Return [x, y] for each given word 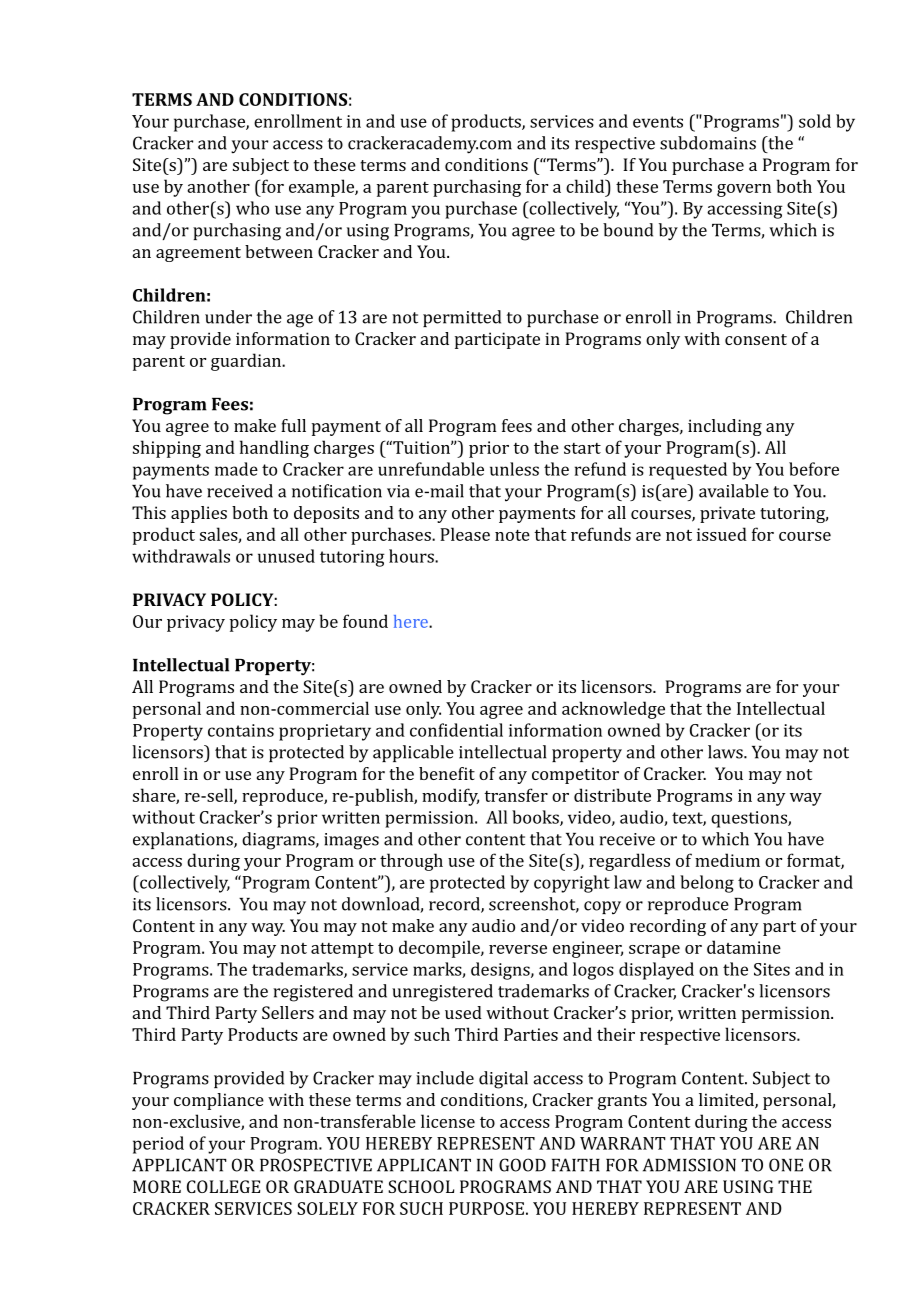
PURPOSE [486, 1208]
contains [241, 730]
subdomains [708, 143]
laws [726, 752]
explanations [184, 840]
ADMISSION [689, 1165]
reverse [518, 949]
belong [707, 884]
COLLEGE [223, 1186]
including [725, 427]
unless [514, 469]
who [252, 208]
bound [628, 230]
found [365, 621]
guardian [247, 362]
